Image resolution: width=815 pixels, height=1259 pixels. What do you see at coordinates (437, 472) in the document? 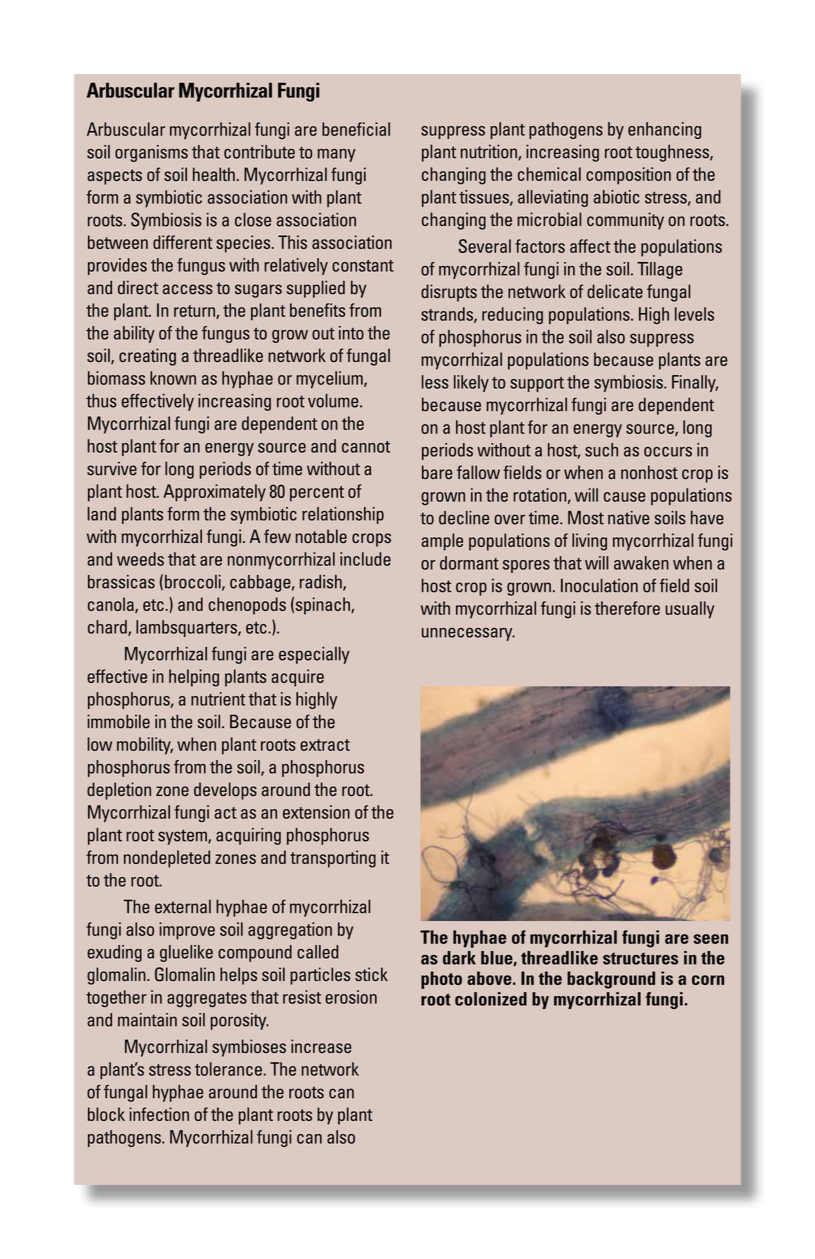
I see `bare` at bounding box center [437, 472].
